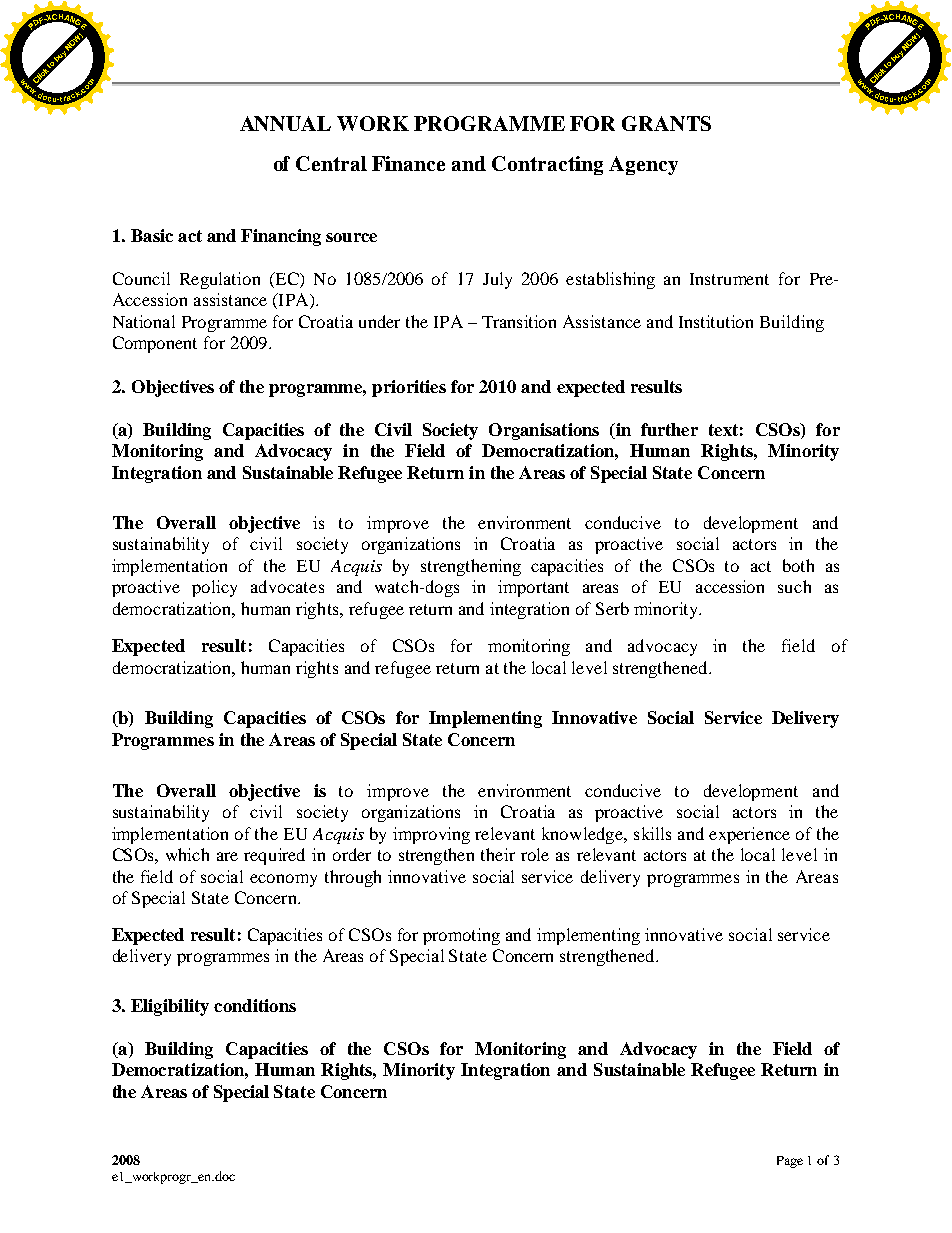  I want to click on Organisations, so click(544, 431).
